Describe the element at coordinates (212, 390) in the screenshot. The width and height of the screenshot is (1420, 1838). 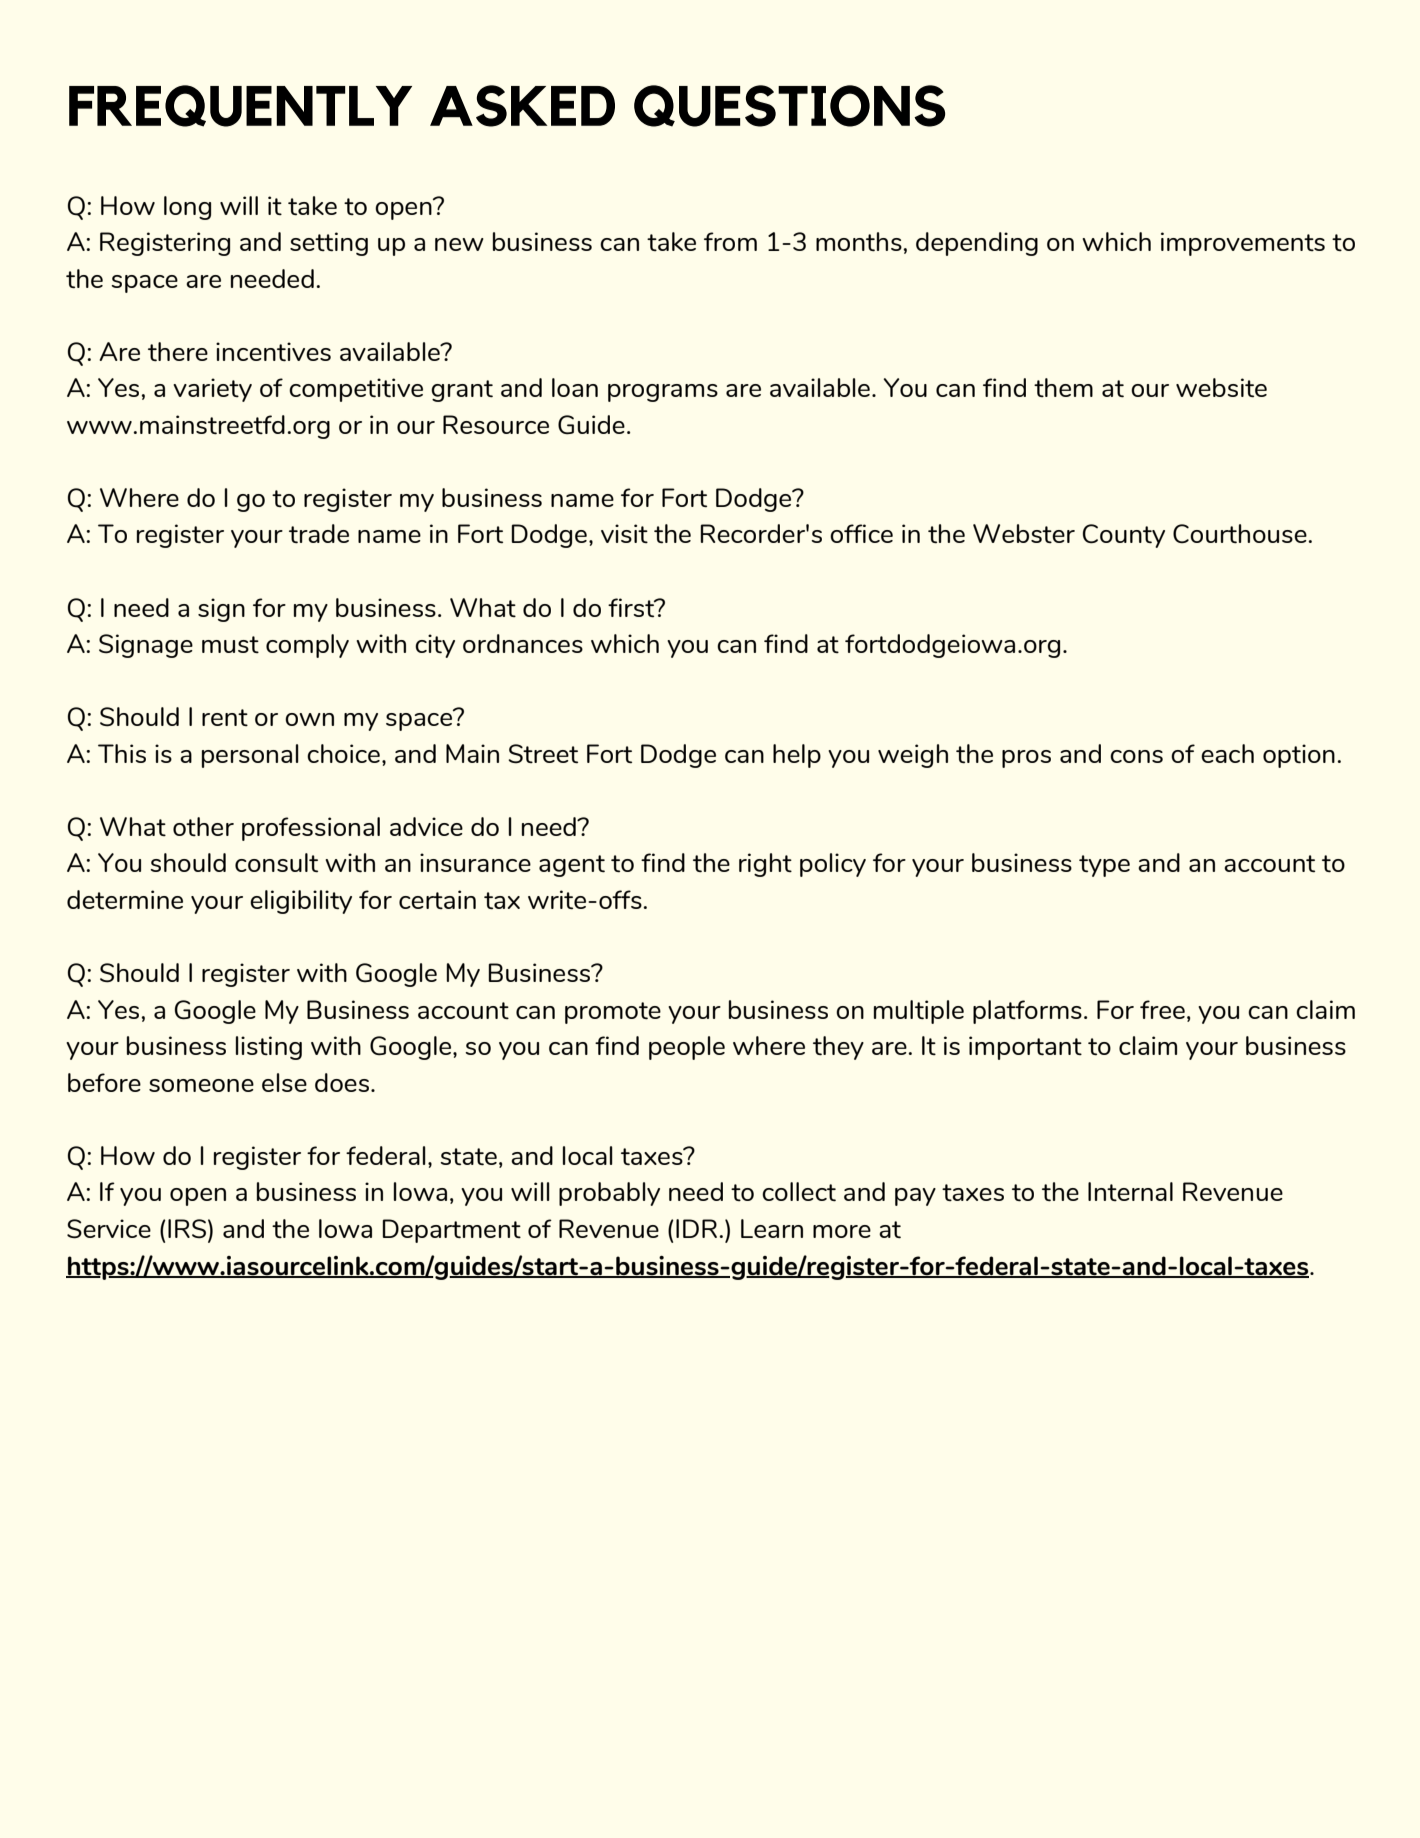
I see `variety` at that location.
